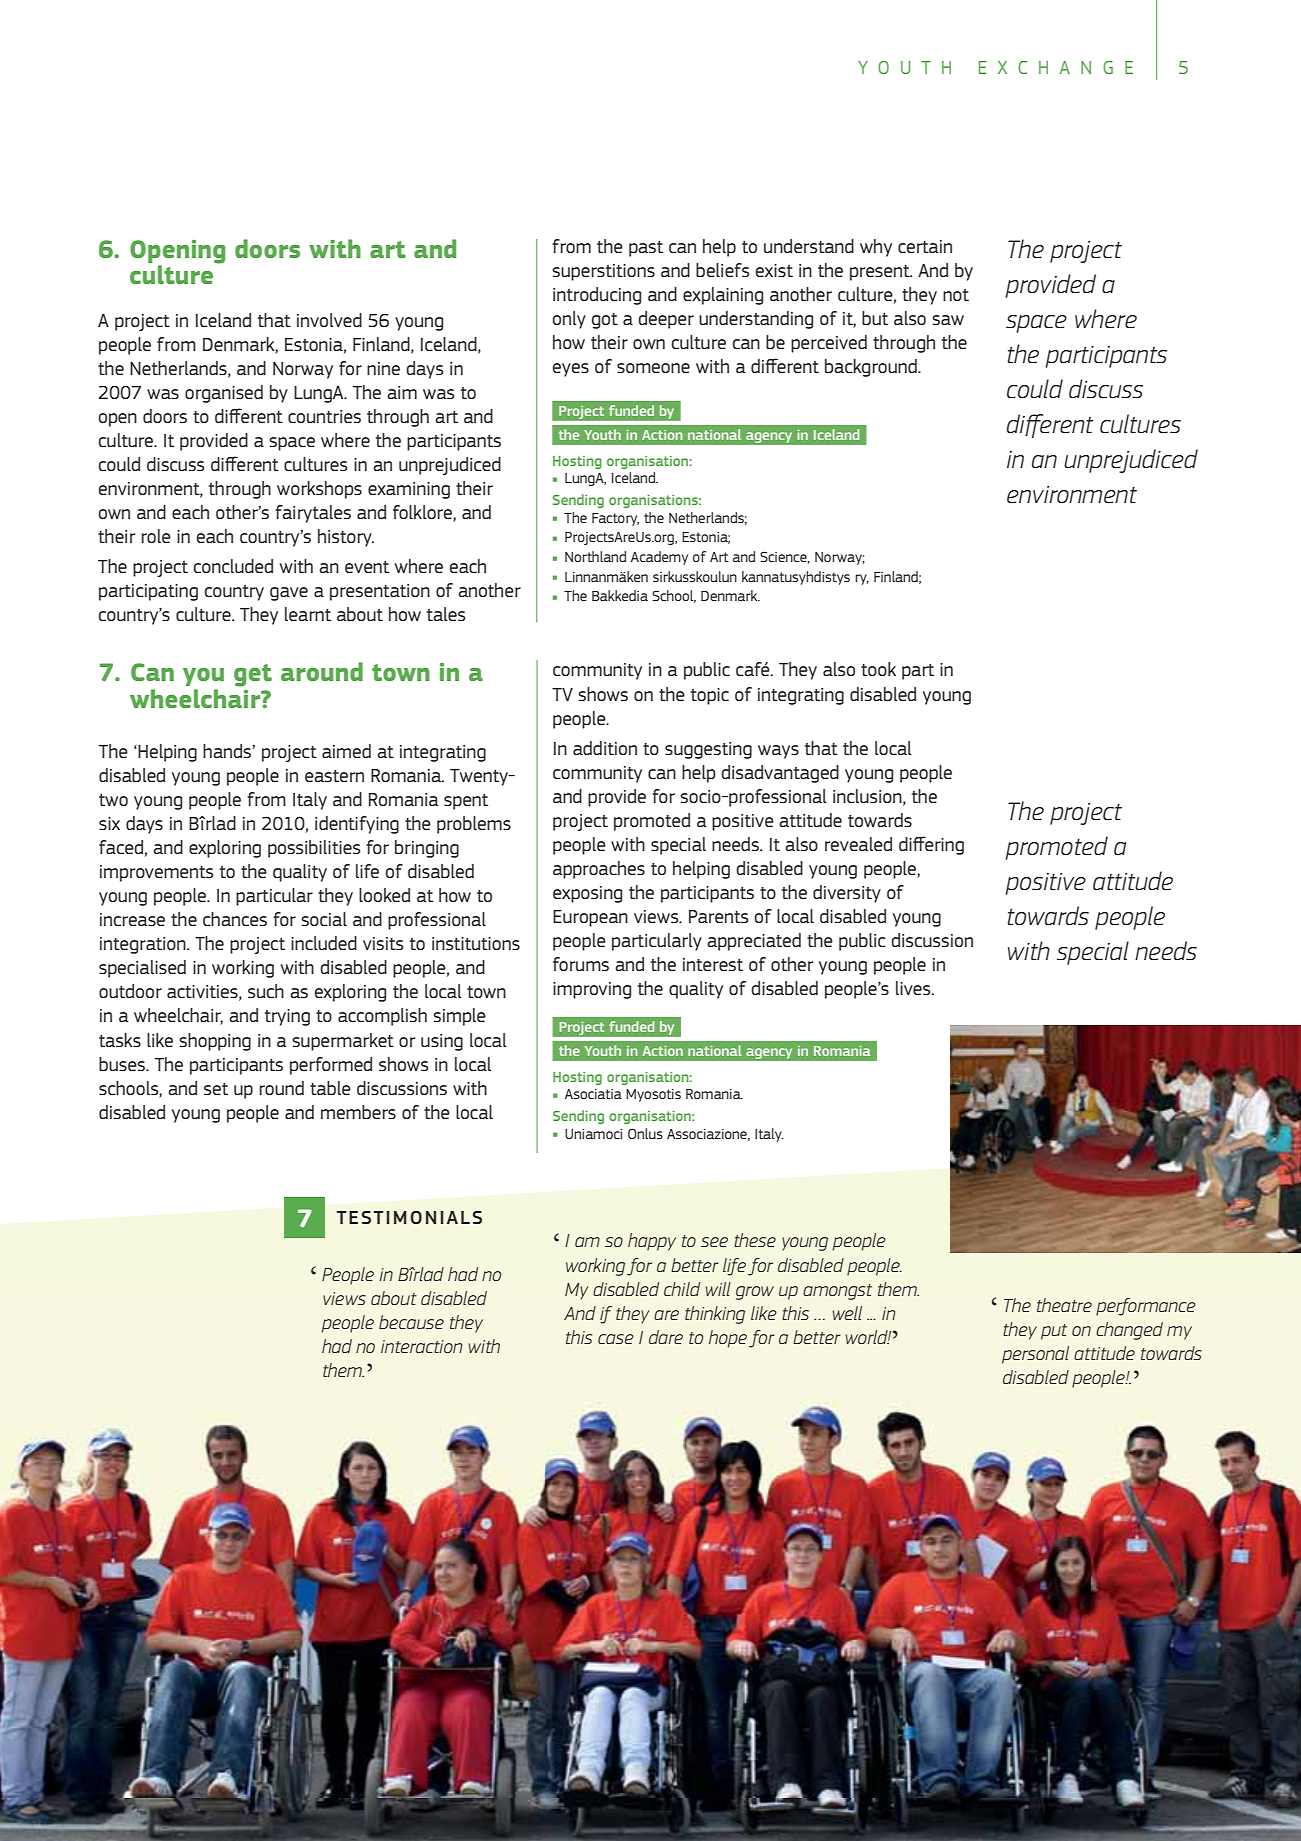  Describe the element at coordinates (914, 988) in the document. I see `lives` at that location.
